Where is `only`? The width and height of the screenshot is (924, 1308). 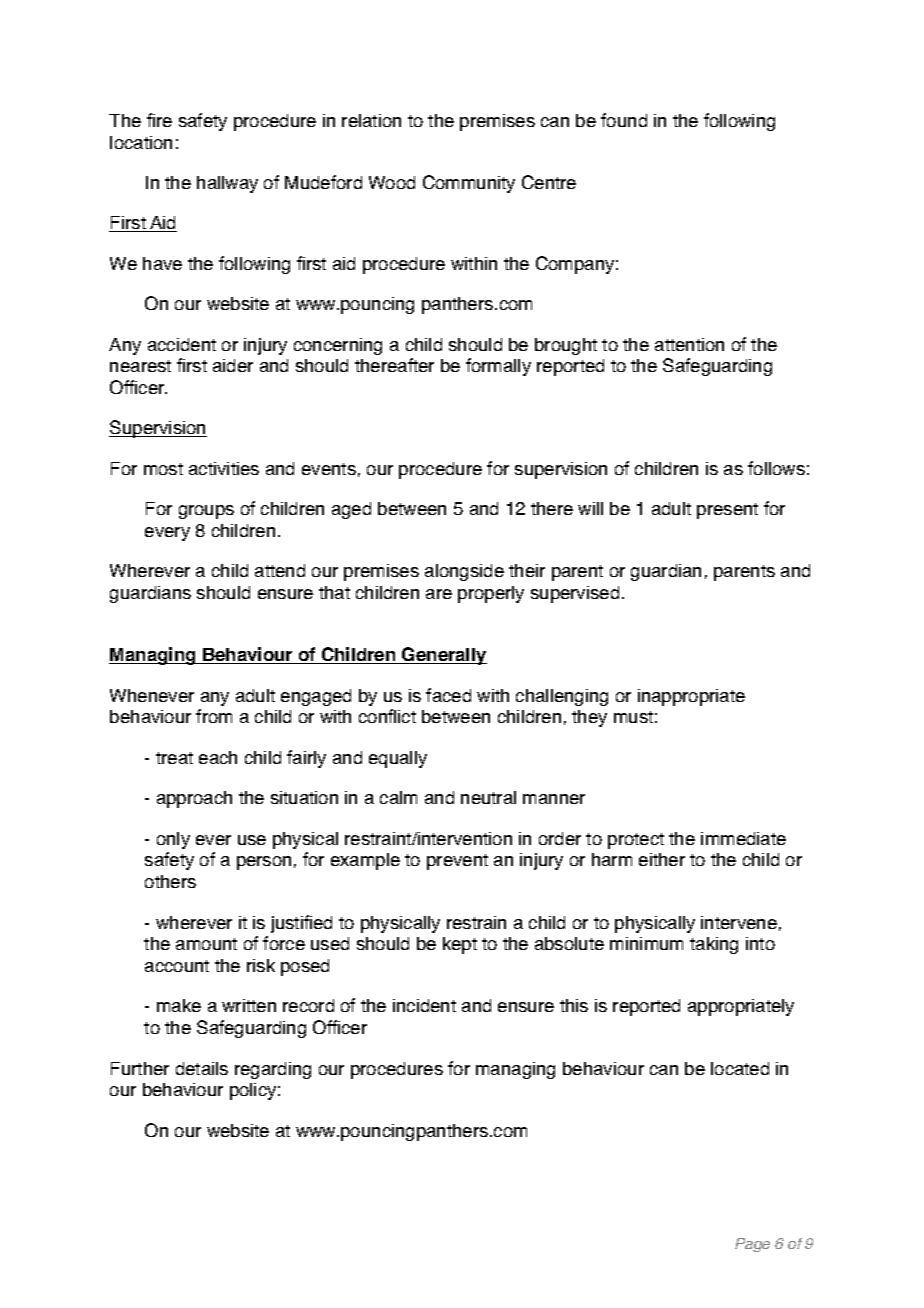
only is located at coordinates (173, 840).
